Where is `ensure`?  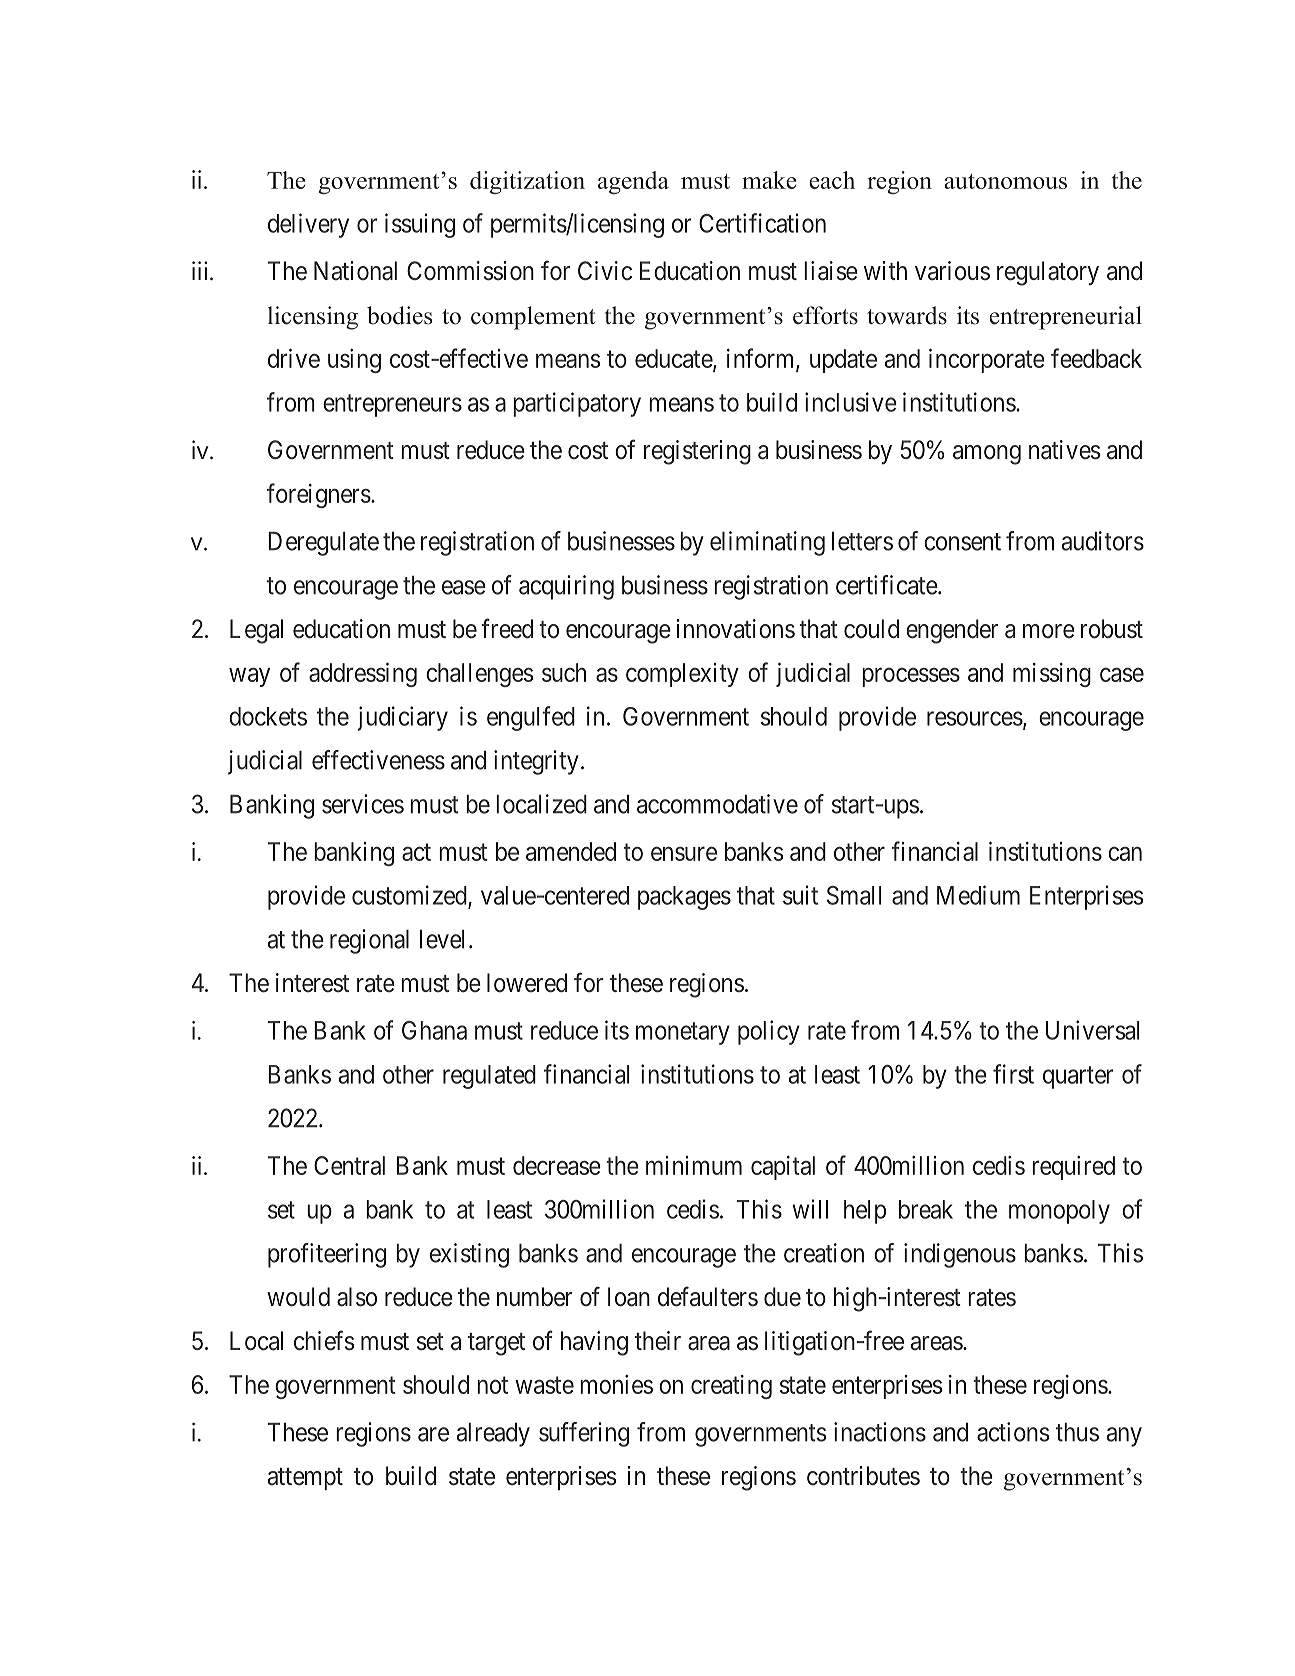
ensure is located at coordinates (684, 853).
